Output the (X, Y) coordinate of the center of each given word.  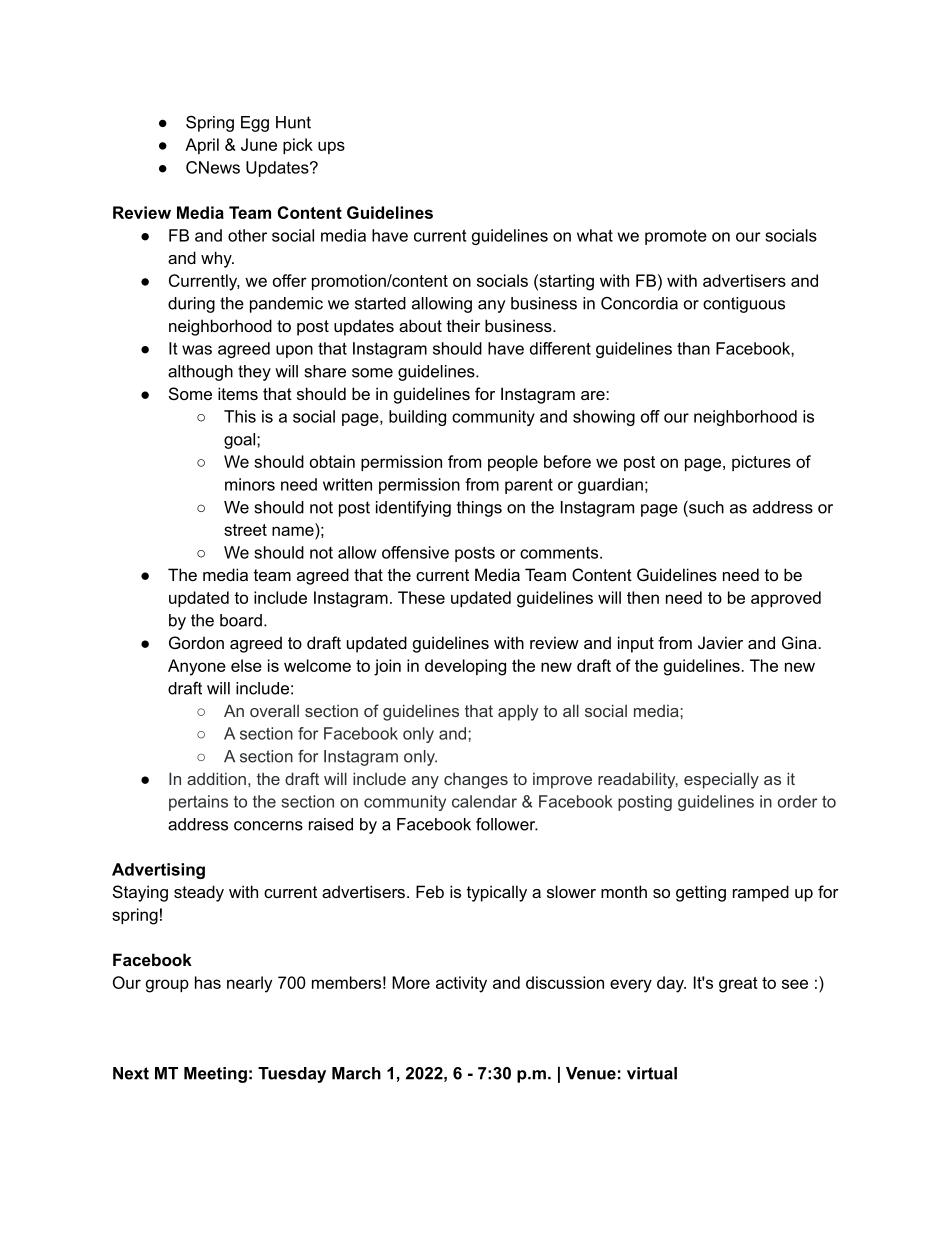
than (693, 348)
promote (676, 237)
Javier (720, 642)
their (463, 325)
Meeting (215, 1075)
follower (507, 824)
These (421, 597)
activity (461, 984)
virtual (652, 1073)
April (202, 146)
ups (331, 147)
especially (721, 780)
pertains (198, 803)
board (241, 620)
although (200, 373)
